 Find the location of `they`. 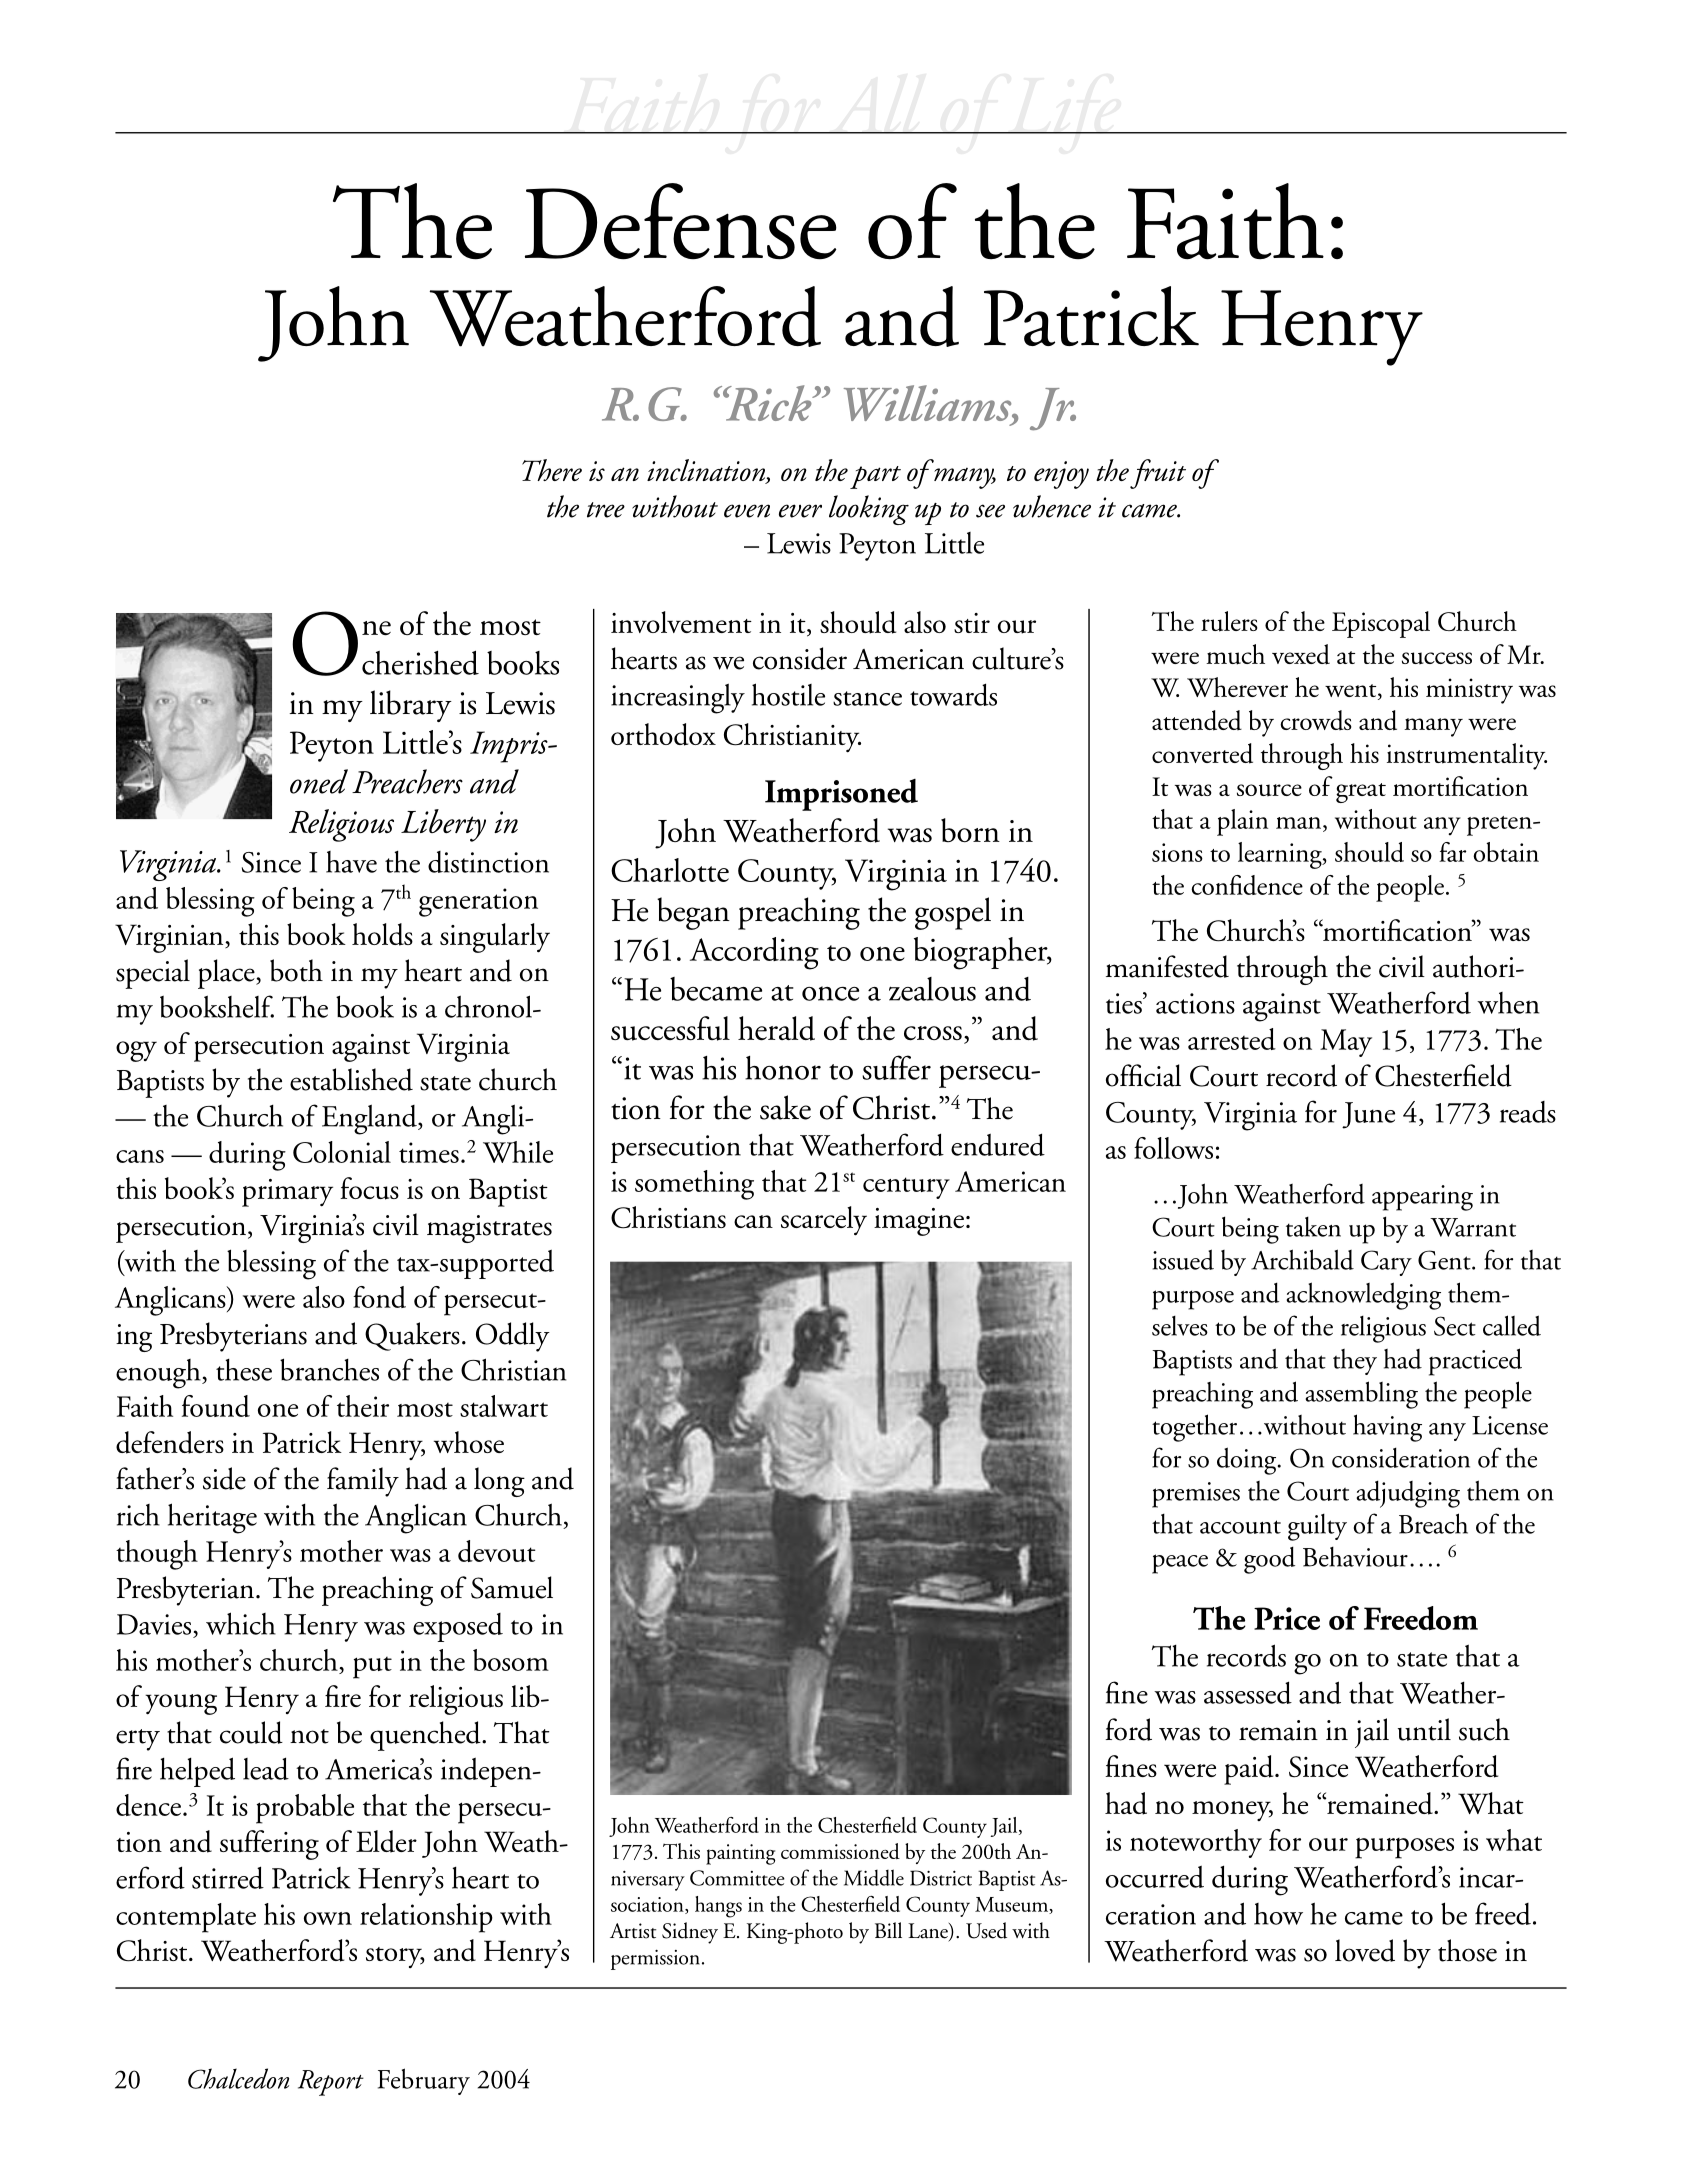

they is located at coordinates (1355, 1362).
